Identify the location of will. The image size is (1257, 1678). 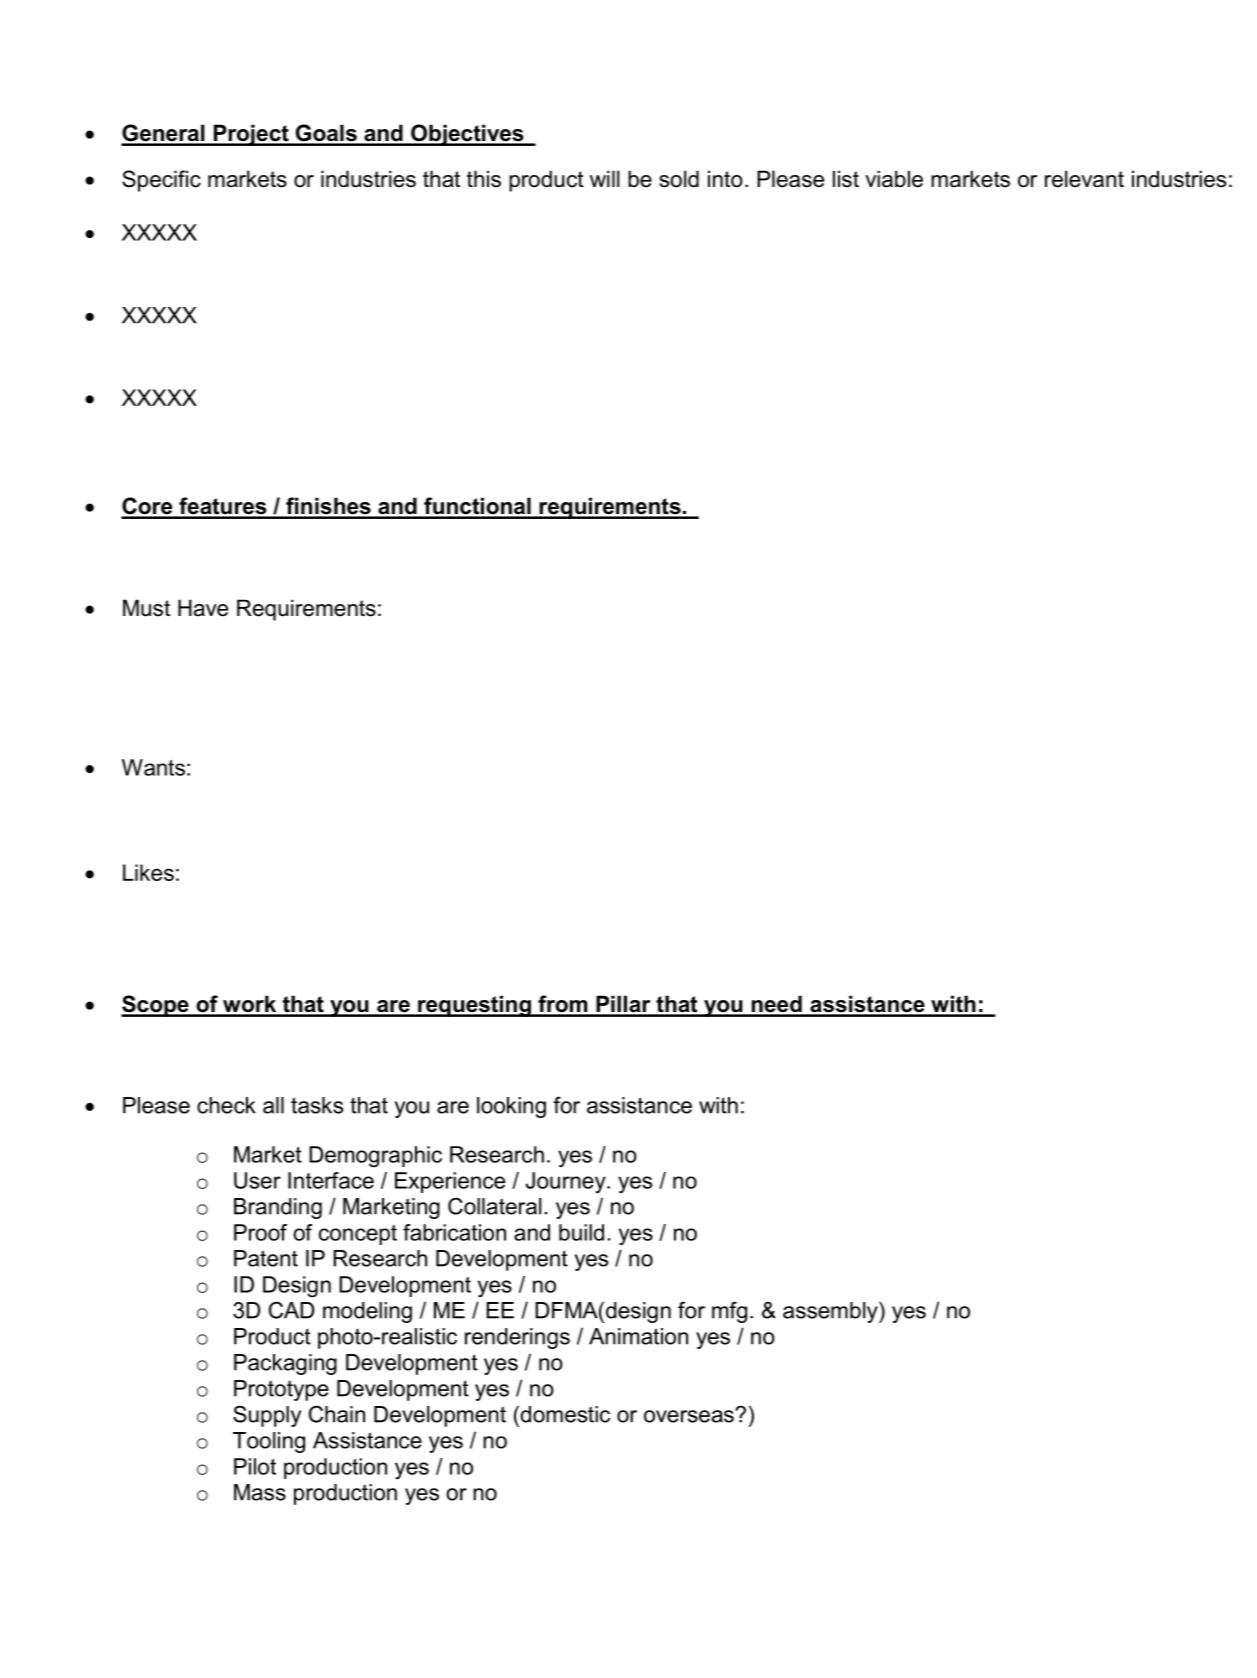
(604, 178).
